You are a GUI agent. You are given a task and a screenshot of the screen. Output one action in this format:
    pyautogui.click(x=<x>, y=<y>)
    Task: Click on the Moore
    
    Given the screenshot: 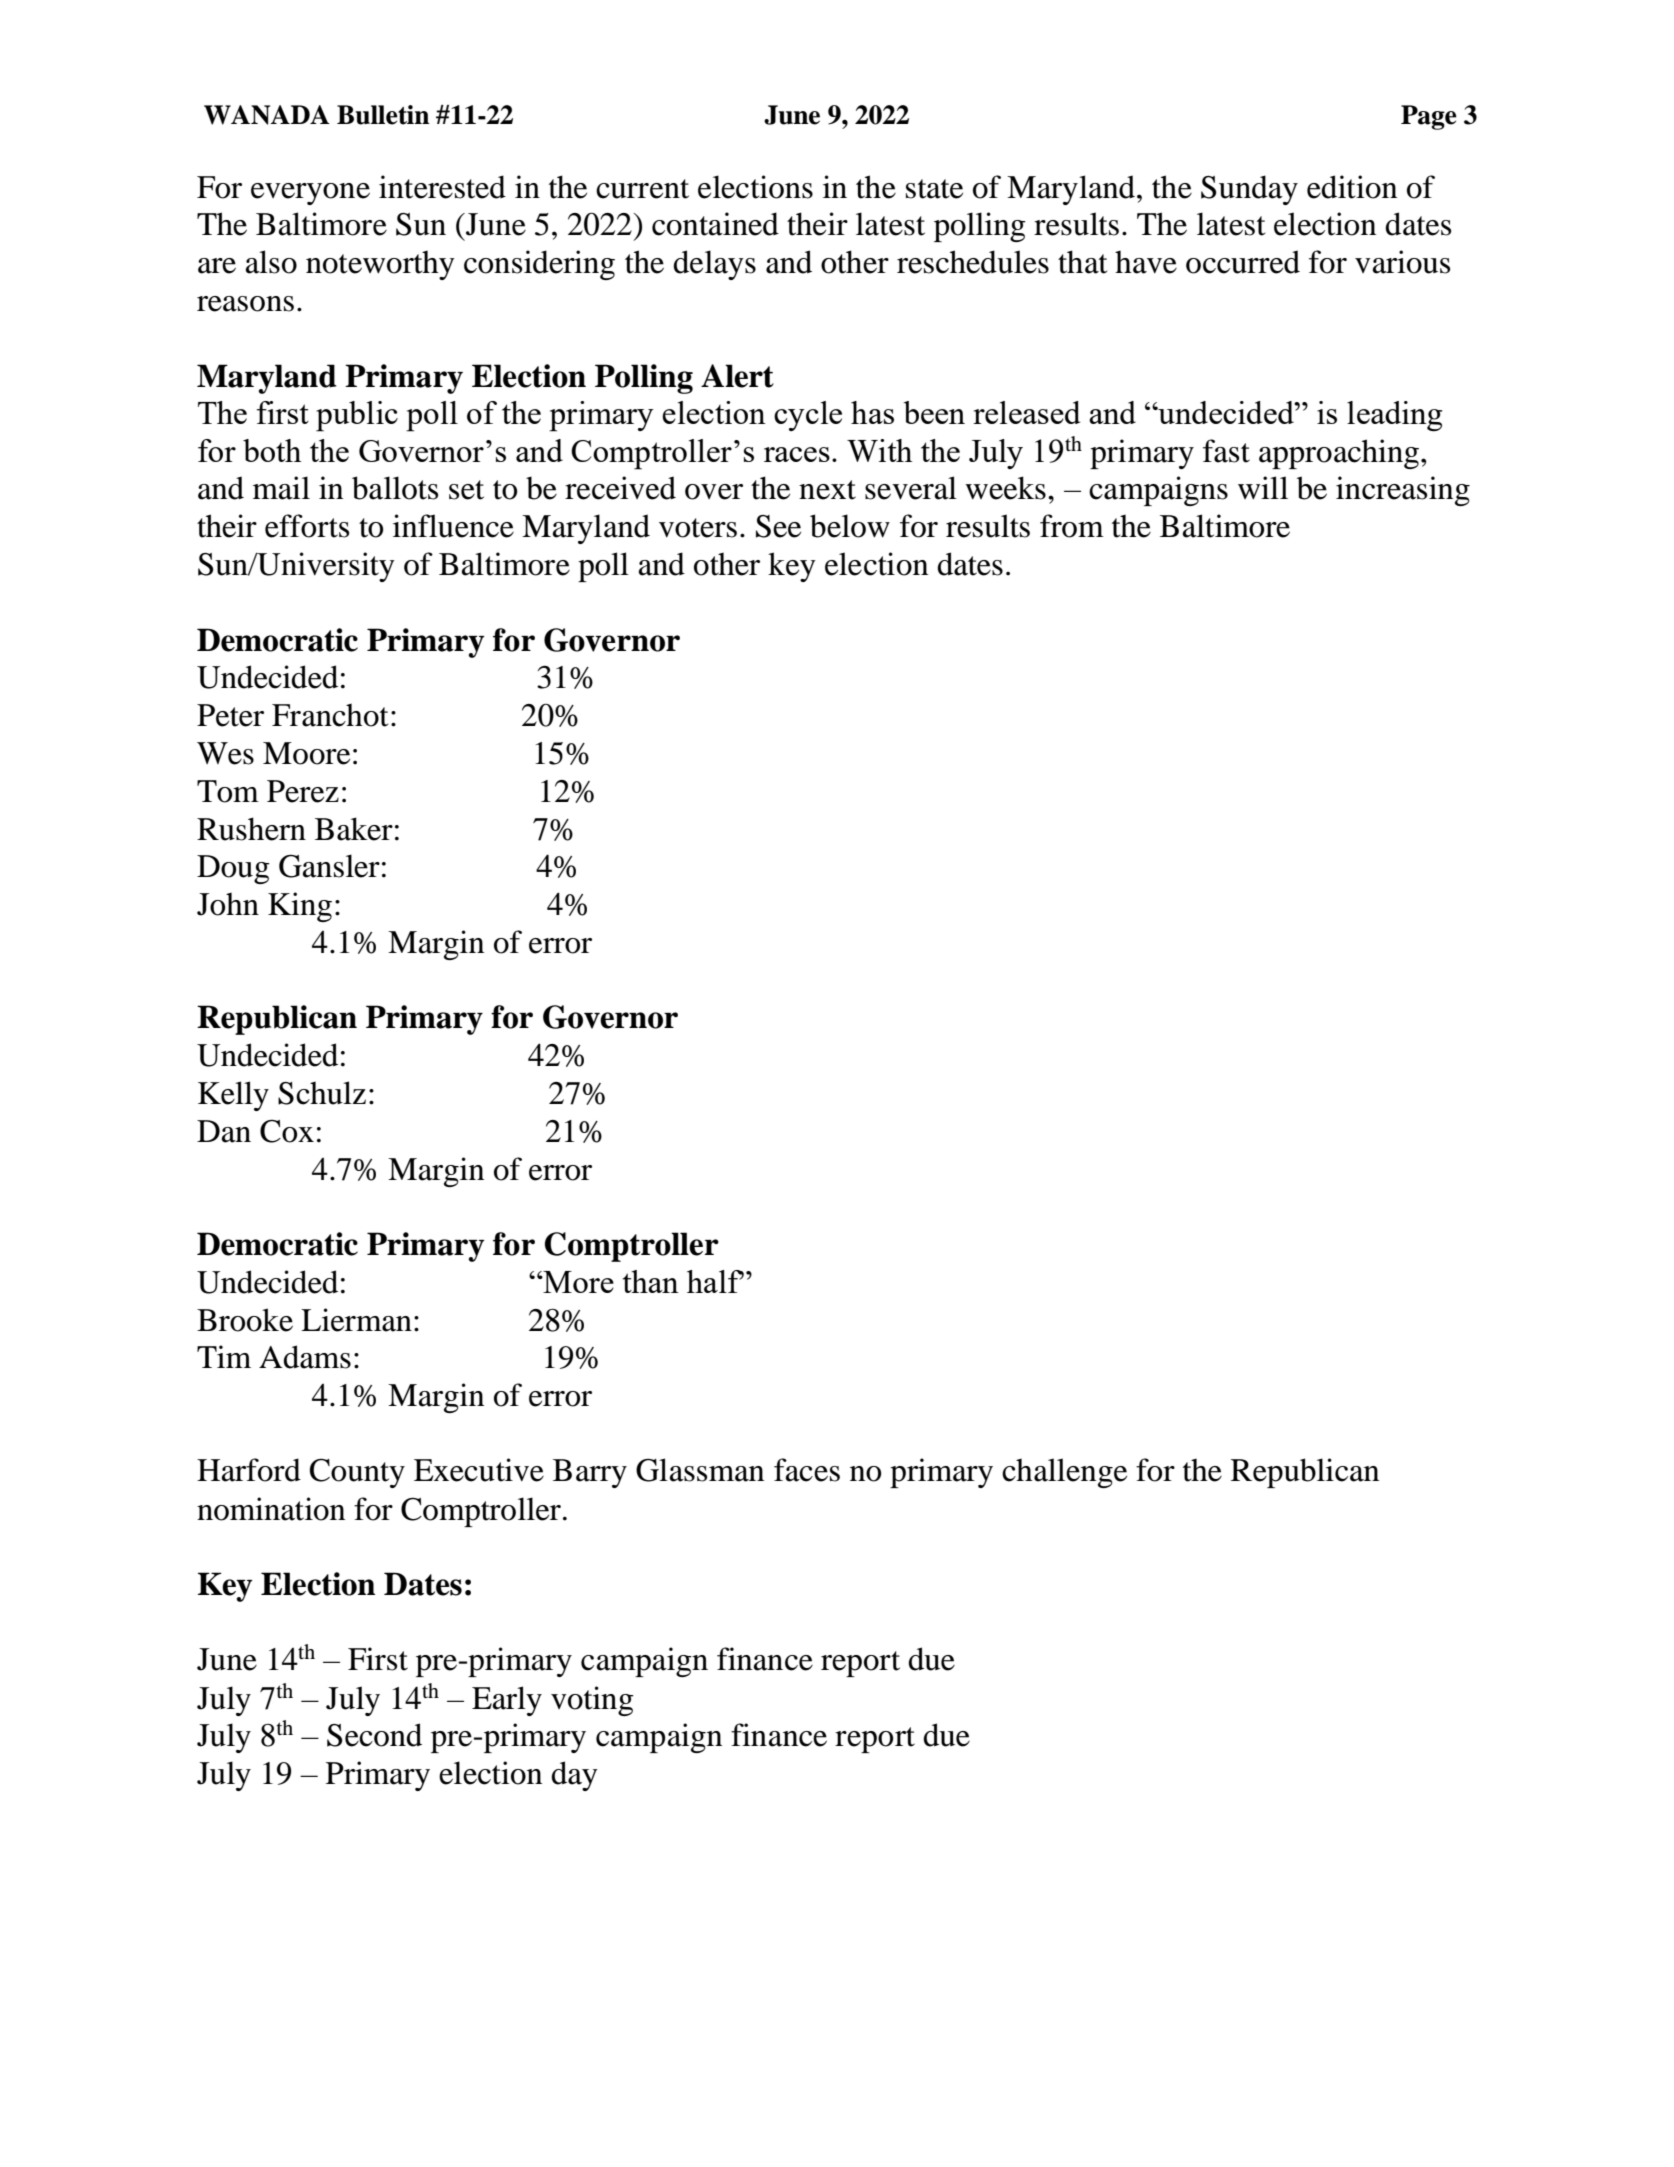 What is the action you would take?
    pyautogui.click(x=306, y=753)
